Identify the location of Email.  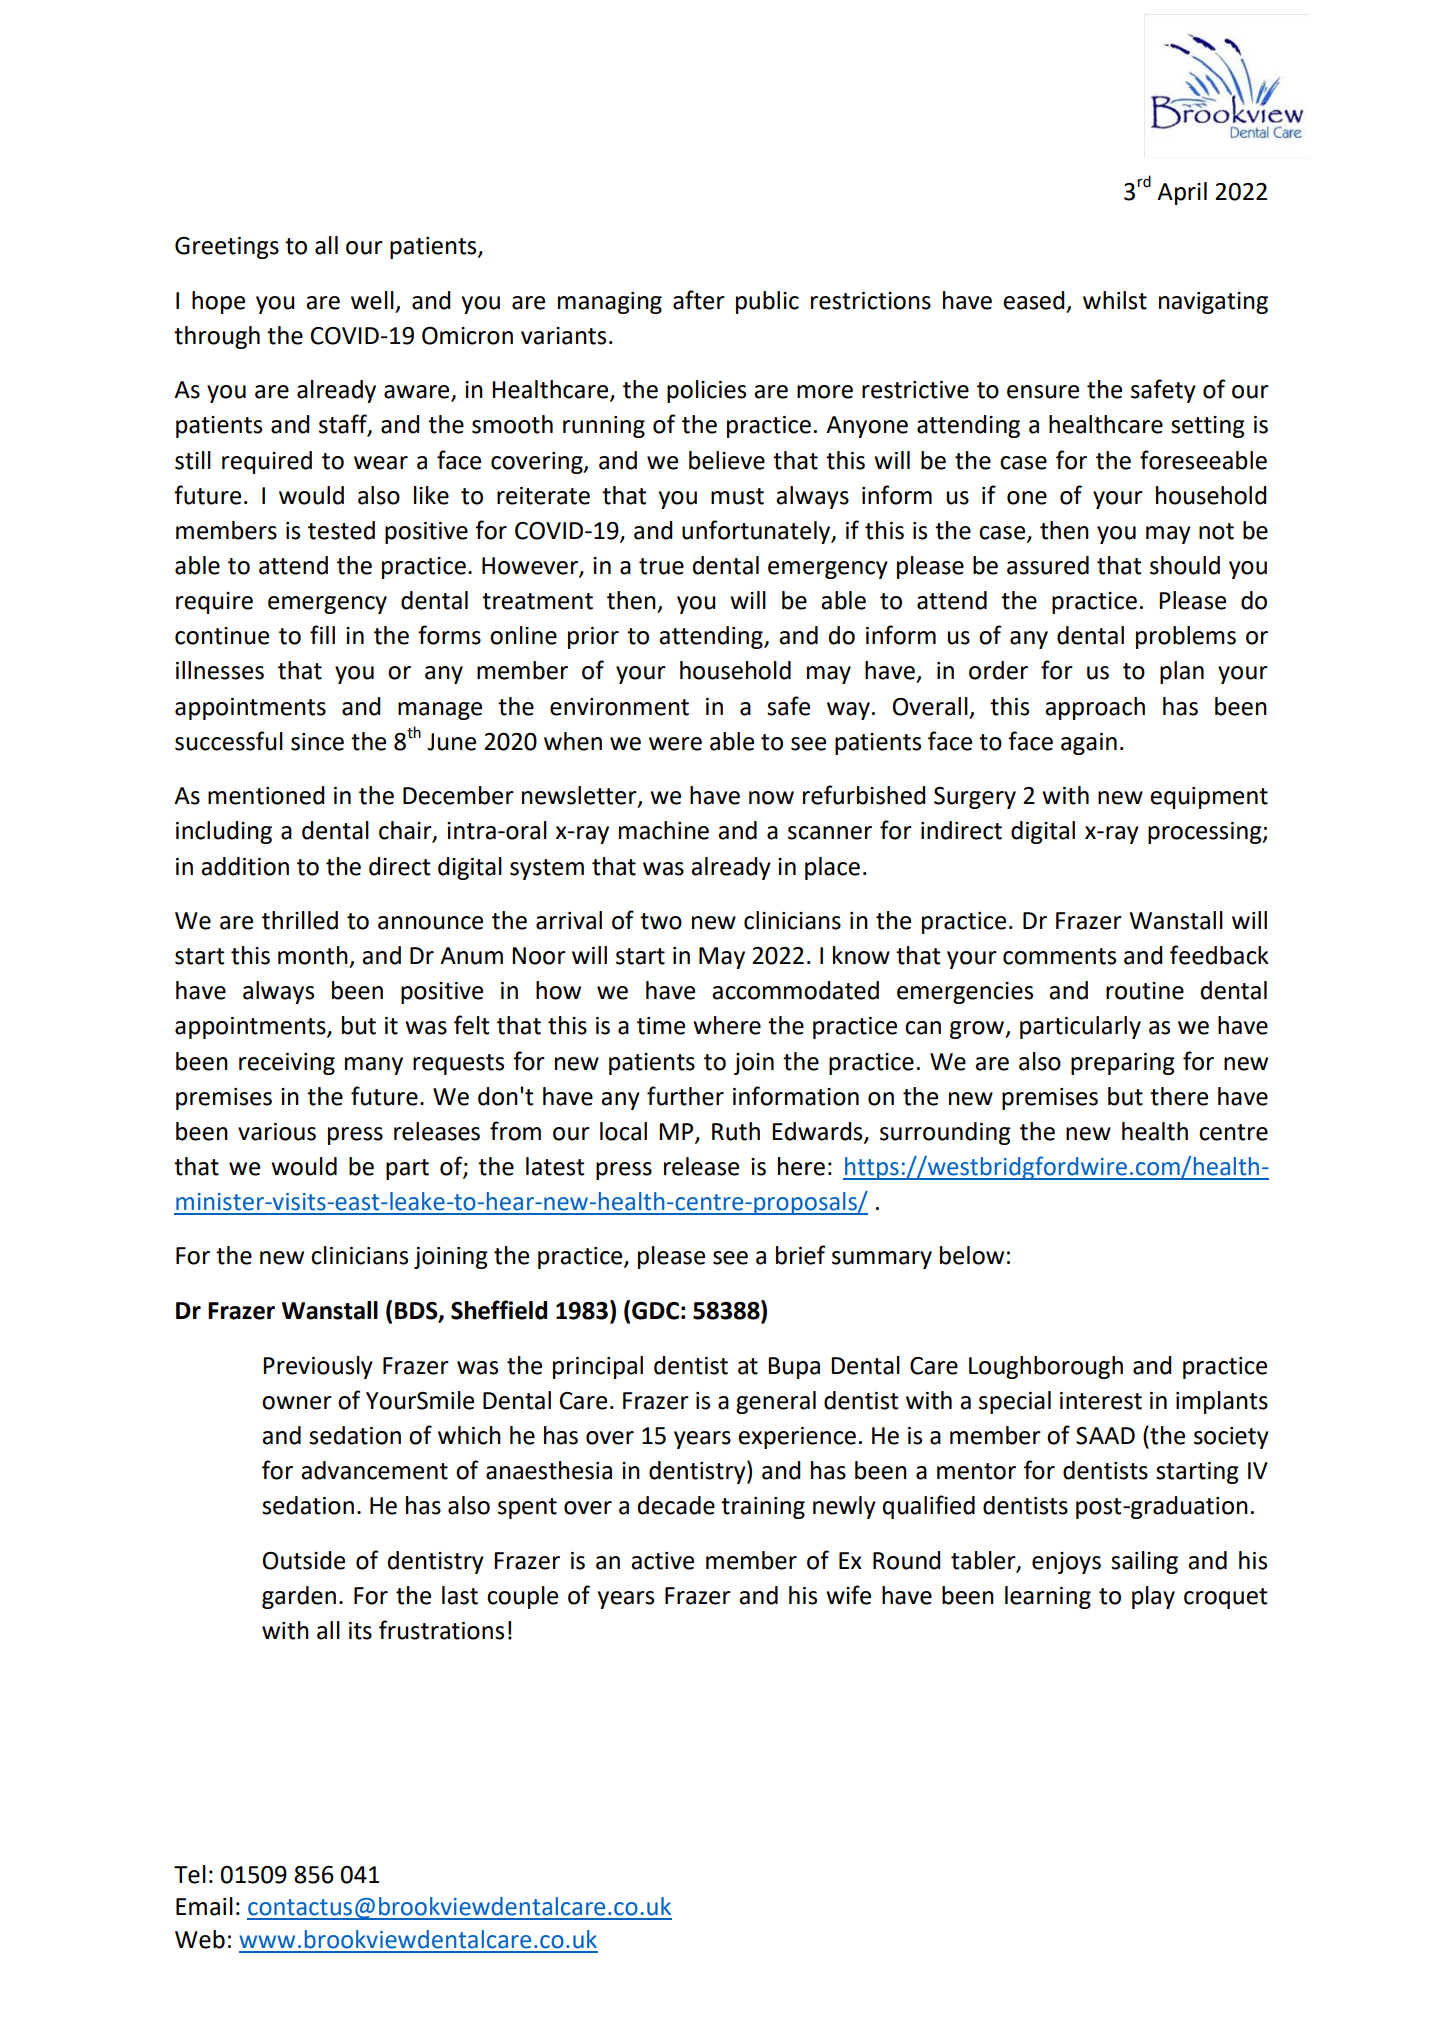
(204, 1906).
